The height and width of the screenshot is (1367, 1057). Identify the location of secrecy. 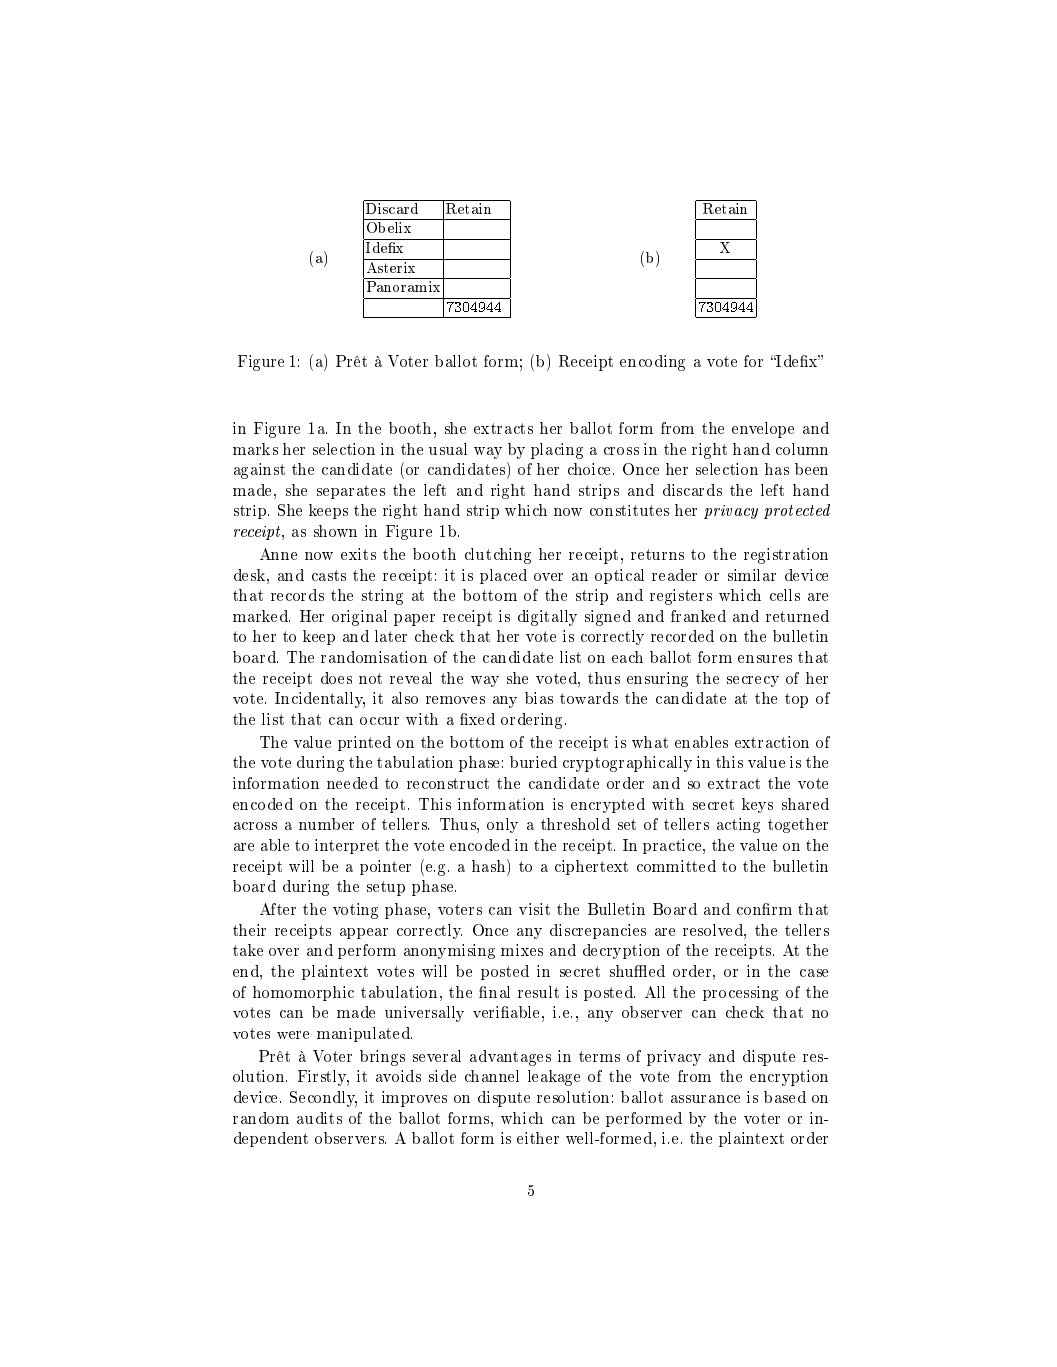
(753, 681).
